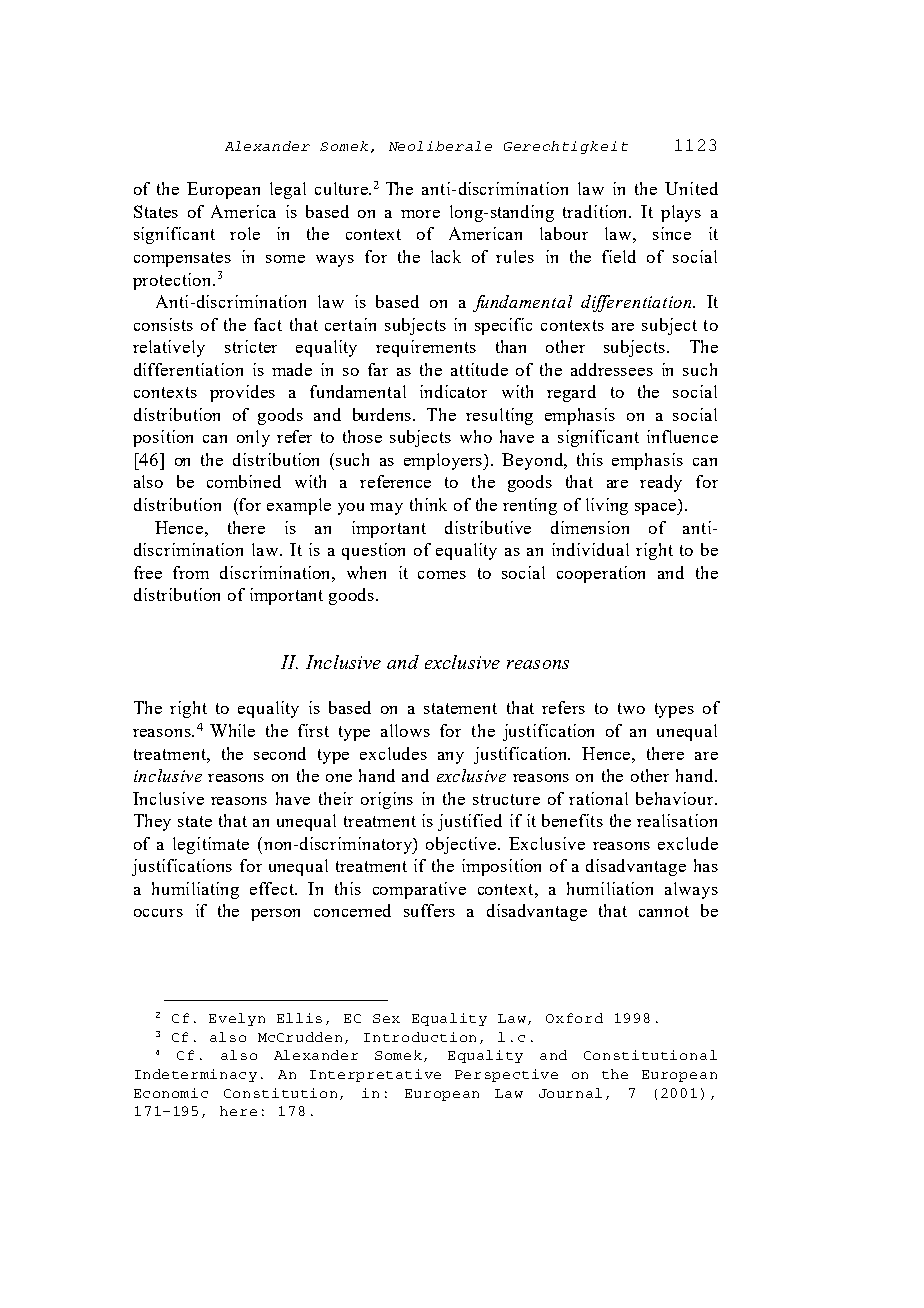  Describe the element at coordinates (420, 214) in the image. I see `more` at that location.
